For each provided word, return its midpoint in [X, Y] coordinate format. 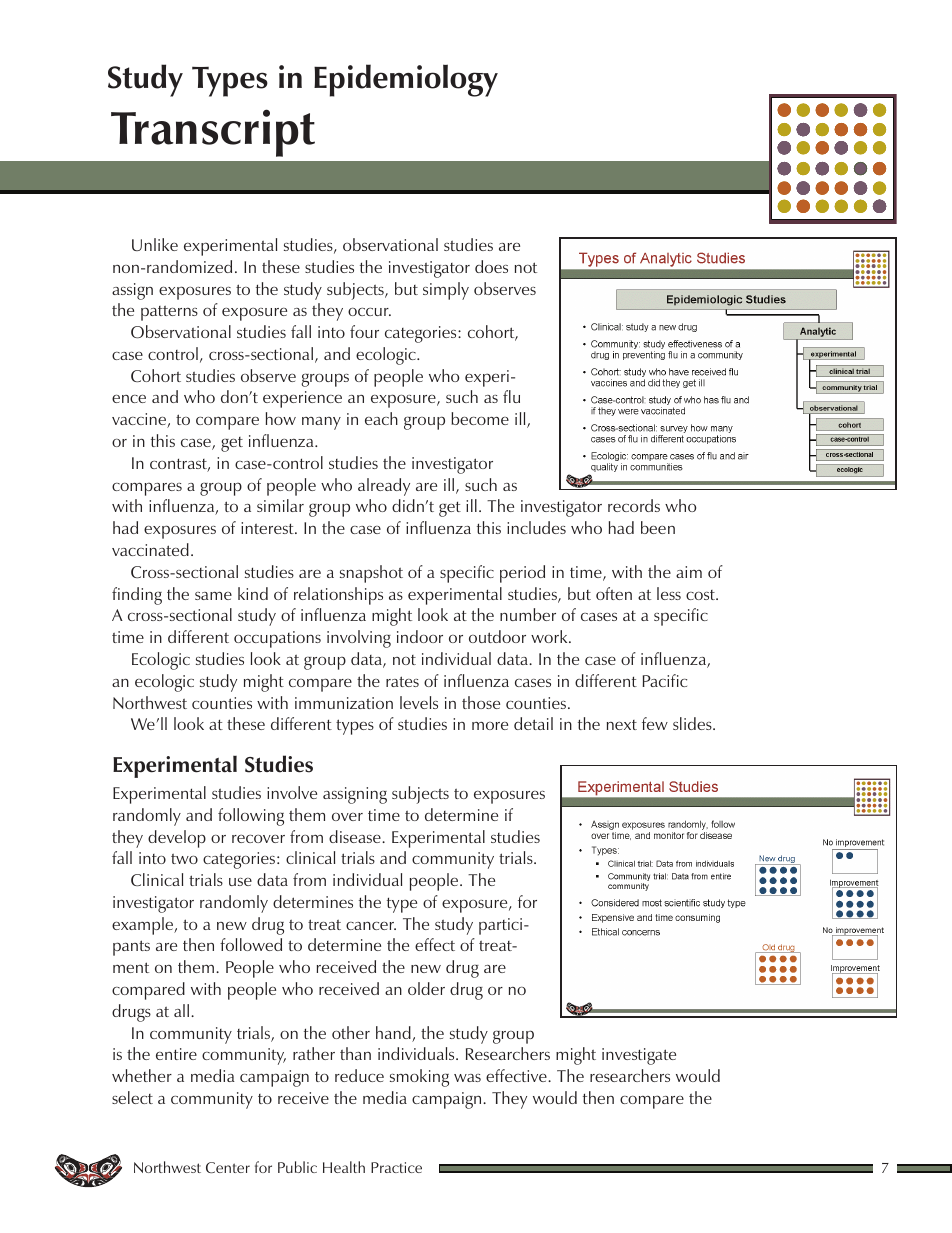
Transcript [213, 133]
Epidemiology [406, 80]
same [213, 596]
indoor [420, 636]
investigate [639, 1056]
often [614, 593]
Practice [396, 1167]
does [491, 266]
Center [228, 1167]
